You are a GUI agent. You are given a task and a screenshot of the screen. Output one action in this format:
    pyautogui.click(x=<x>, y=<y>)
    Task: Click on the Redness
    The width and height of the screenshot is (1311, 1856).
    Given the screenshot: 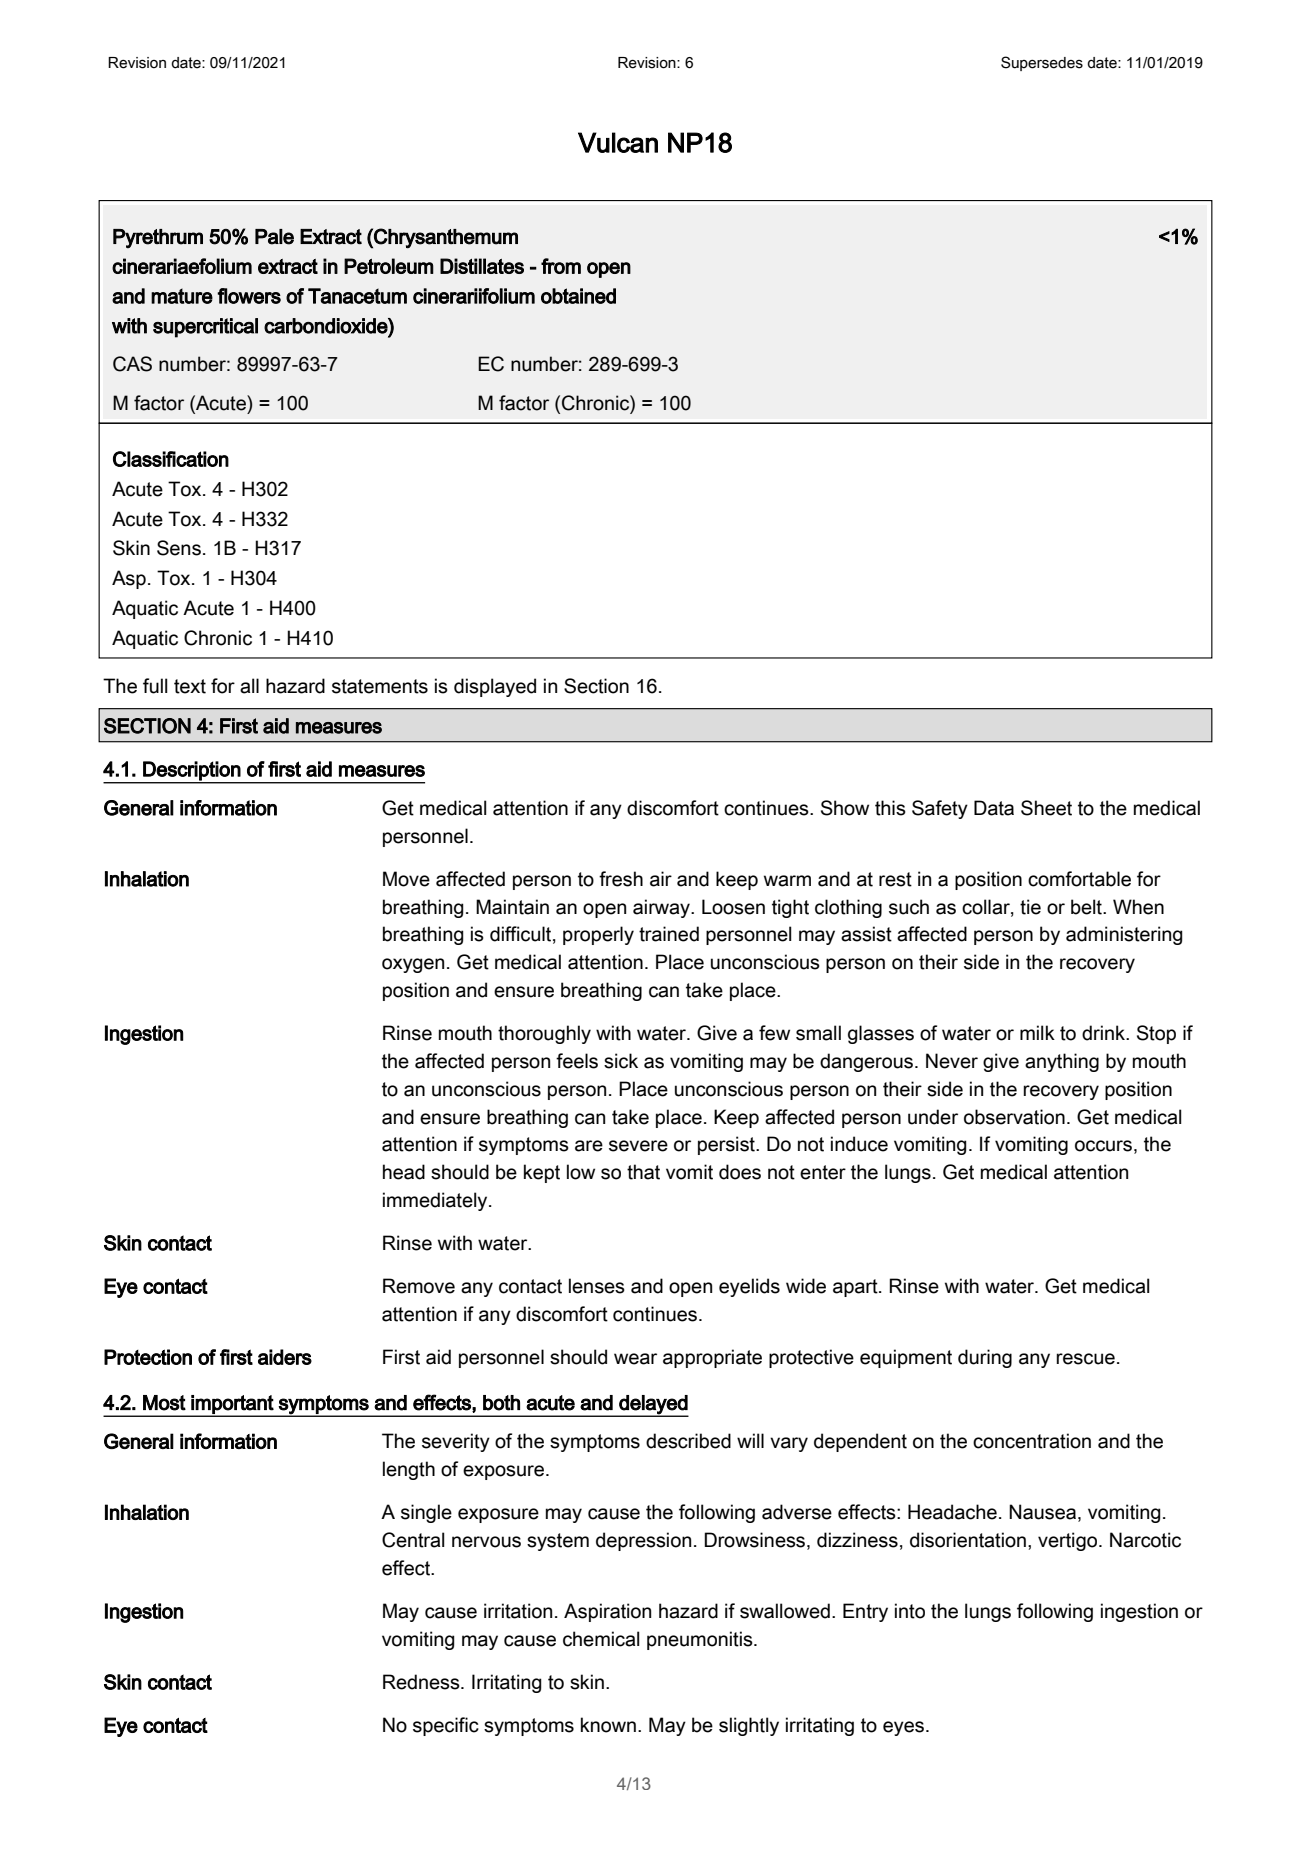 What is the action you would take?
    pyautogui.click(x=422, y=1682)
